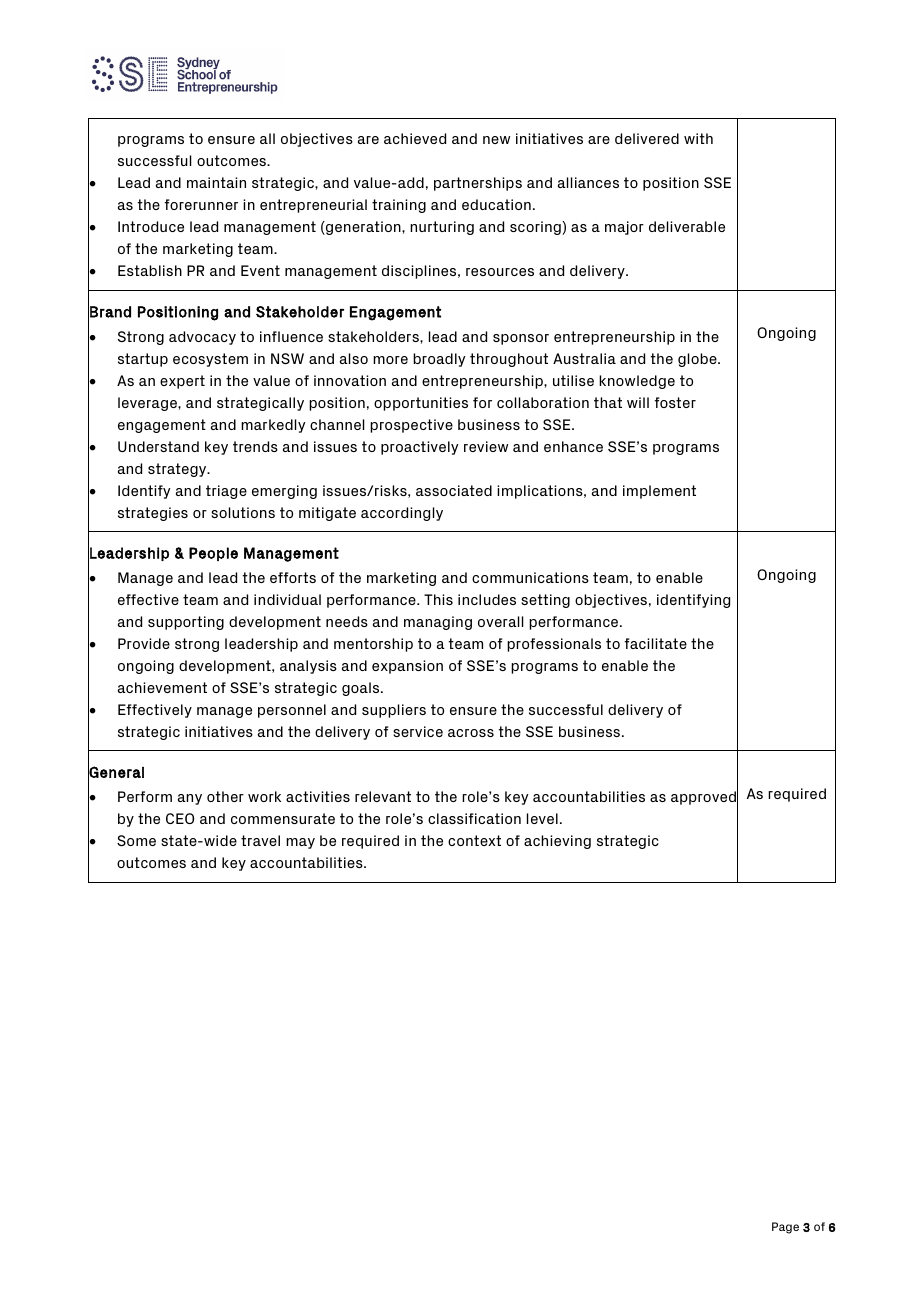 Image resolution: width=924 pixels, height=1308 pixels. I want to click on expert, so click(182, 382).
